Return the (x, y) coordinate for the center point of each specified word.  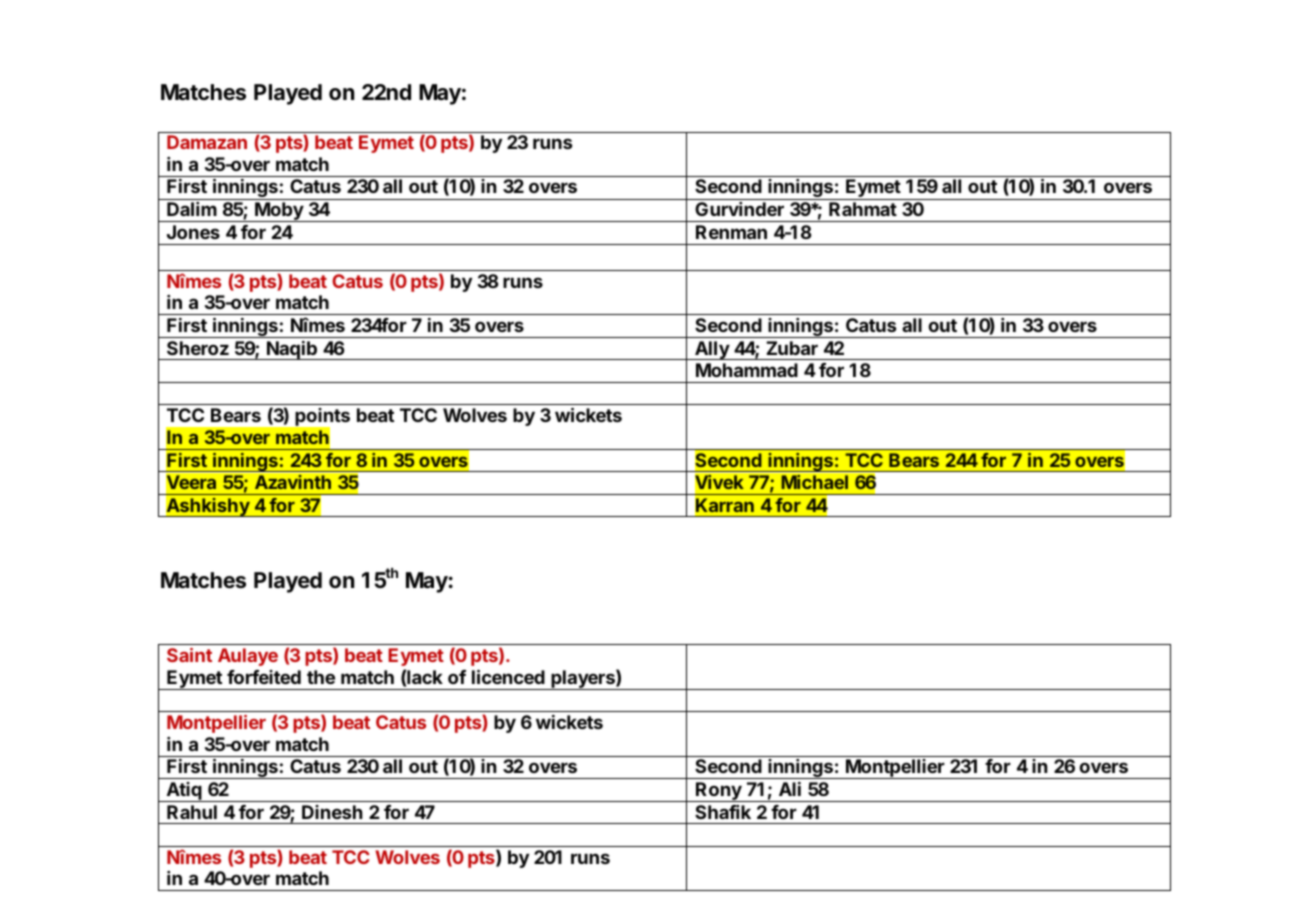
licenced (508, 677)
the (321, 677)
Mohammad (747, 370)
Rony (719, 792)
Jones (193, 232)
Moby (279, 212)
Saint (189, 655)
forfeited (264, 677)
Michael (815, 482)
